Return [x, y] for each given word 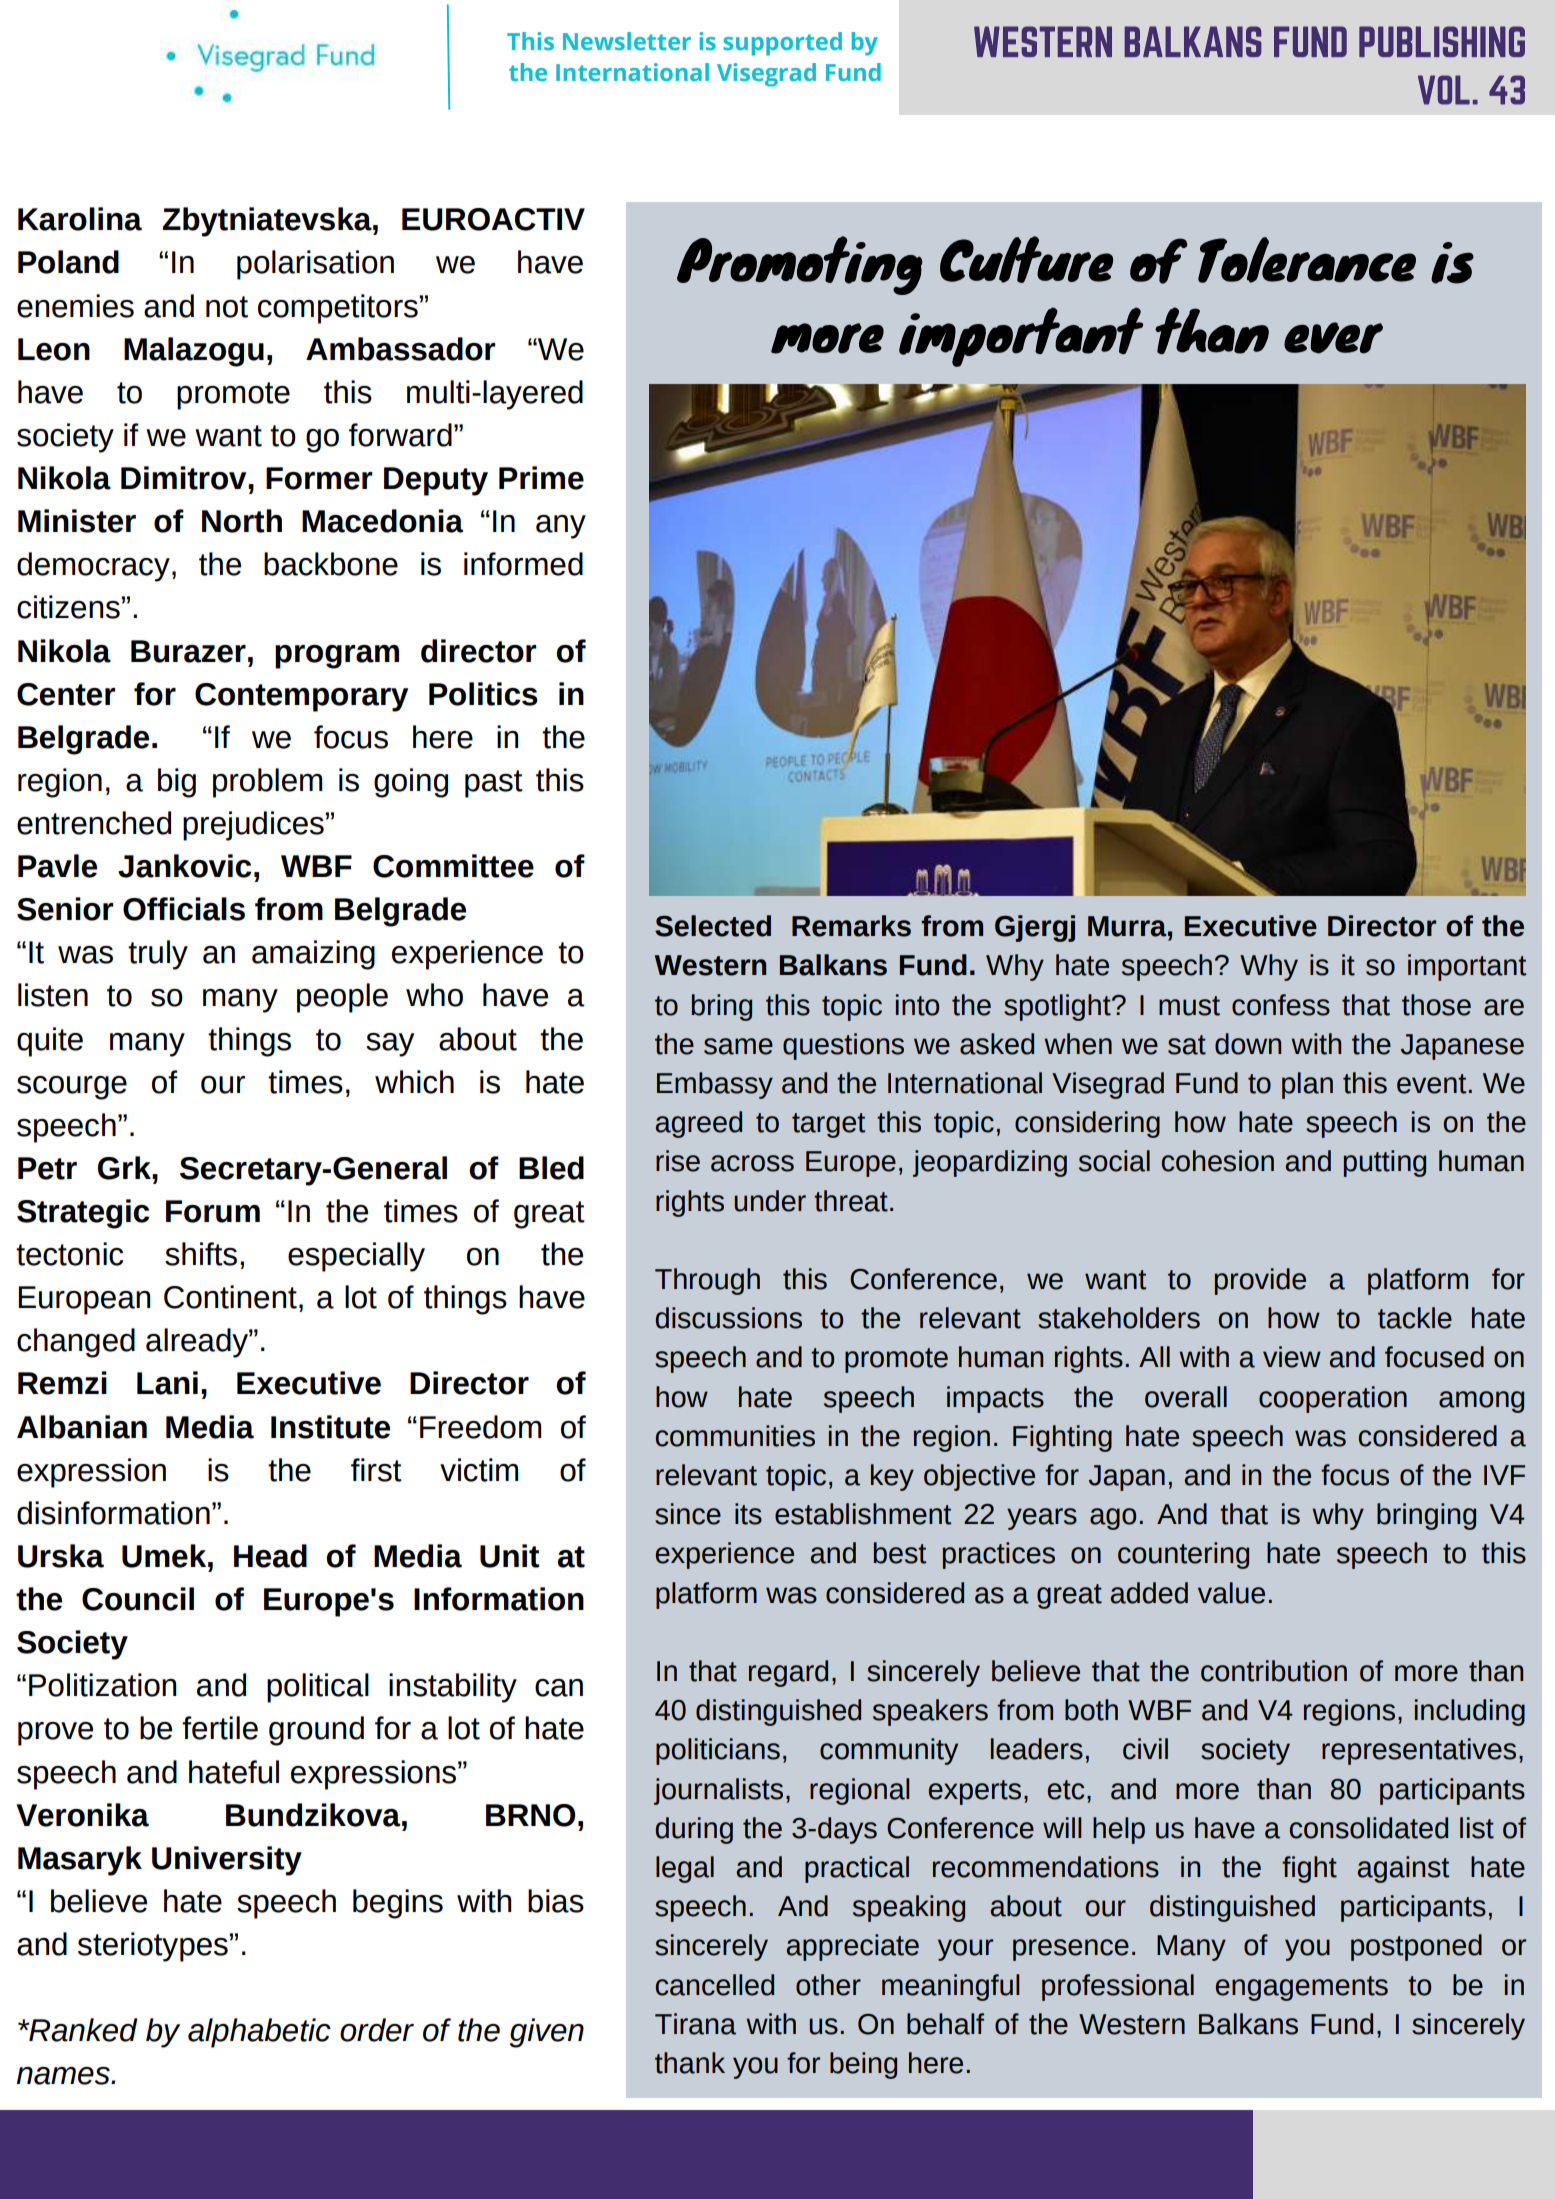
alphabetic [259, 2033]
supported [782, 44]
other [828, 1985]
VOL [1444, 90]
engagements [1302, 1988]
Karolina [80, 219]
